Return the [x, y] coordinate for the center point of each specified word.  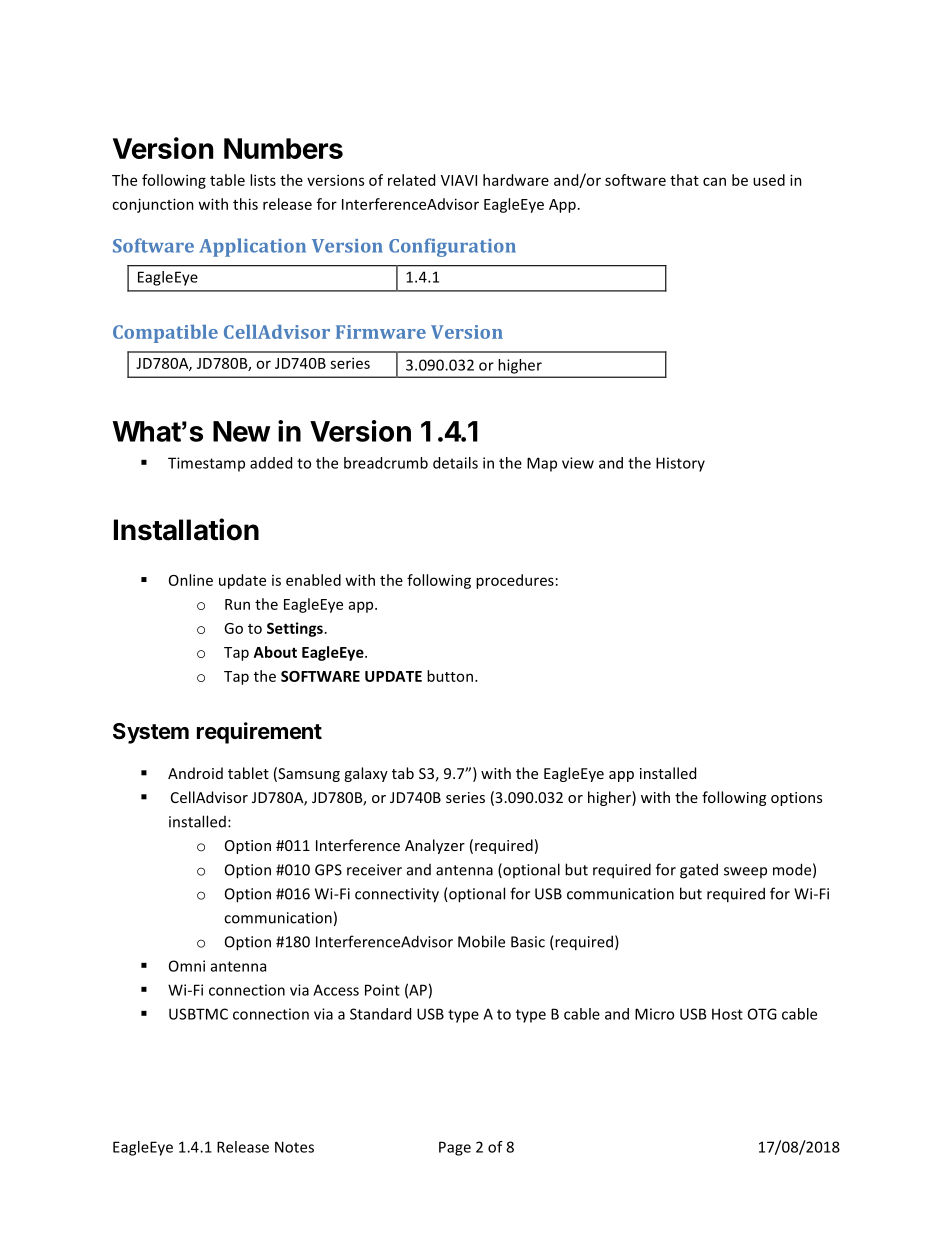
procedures [515, 581]
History [680, 464]
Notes [294, 1147]
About [275, 652]
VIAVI [459, 180]
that [684, 180]
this [245, 204]
